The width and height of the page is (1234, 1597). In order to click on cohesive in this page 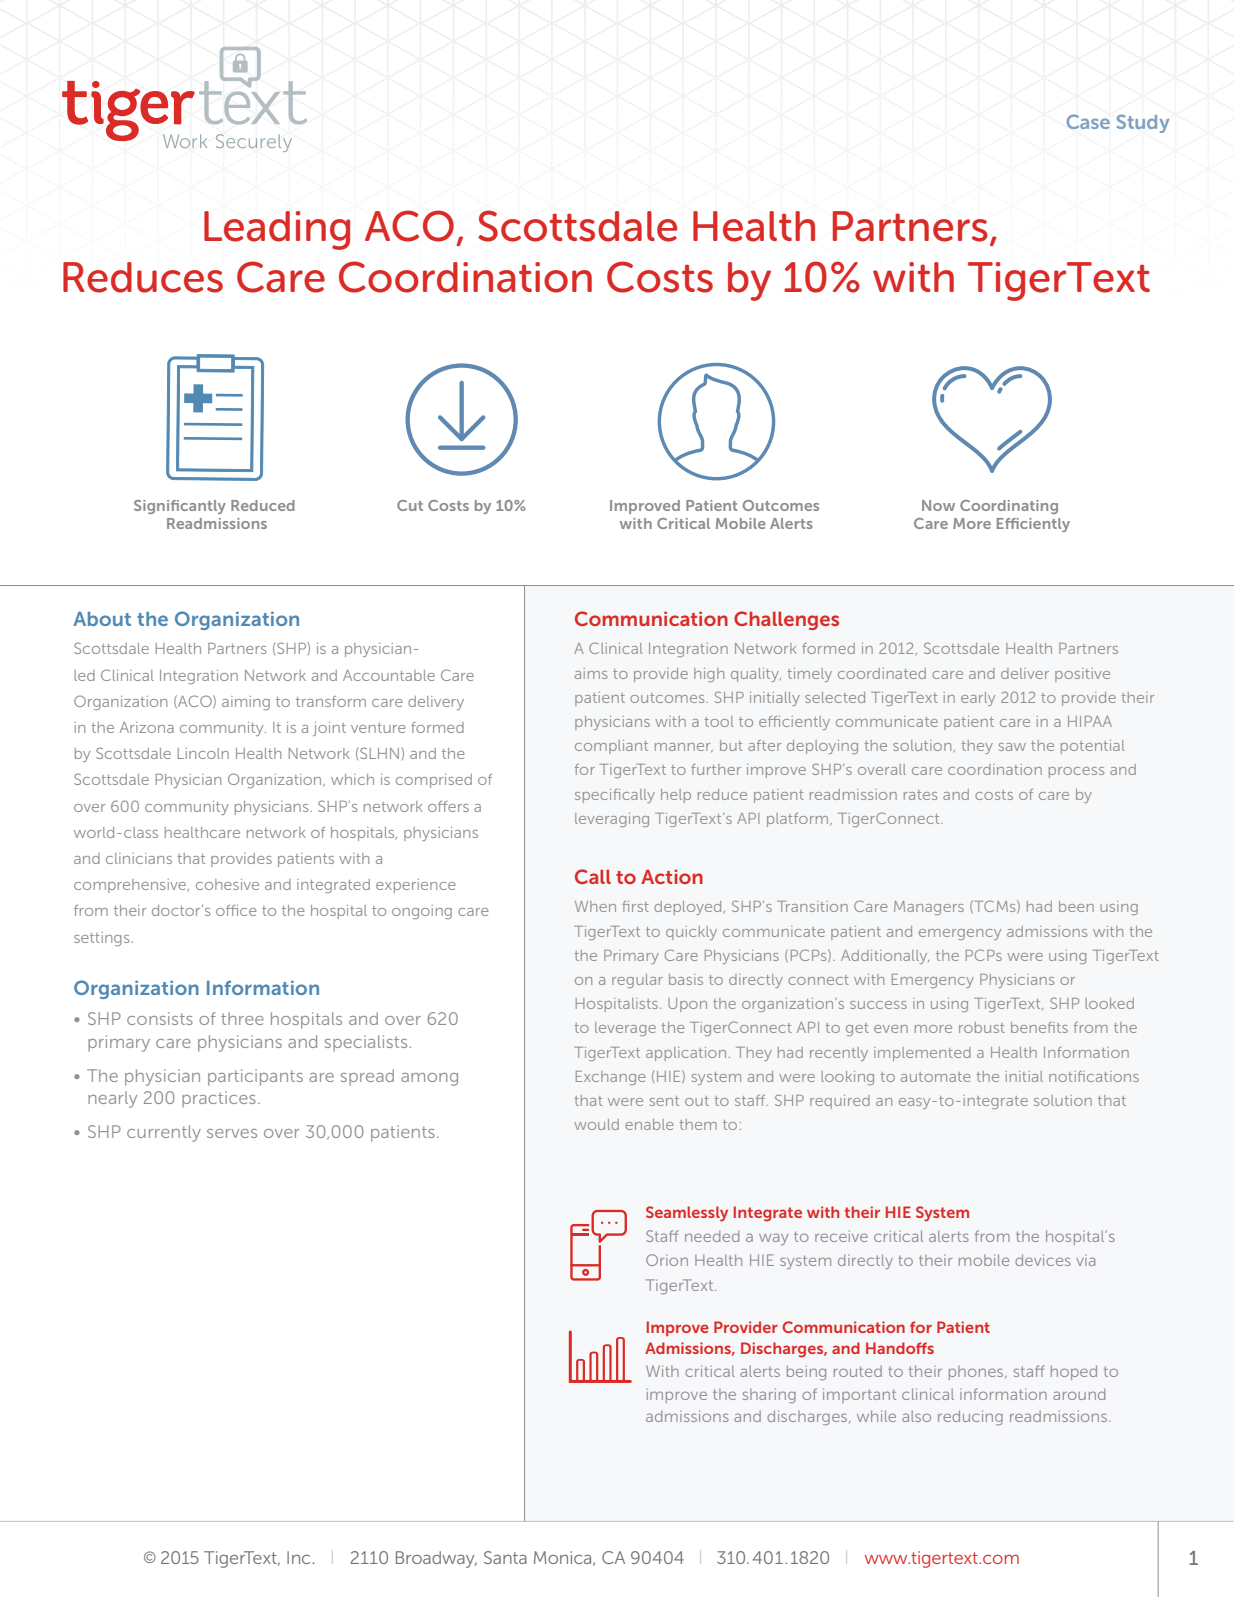, I will do `click(227, 884)`.
